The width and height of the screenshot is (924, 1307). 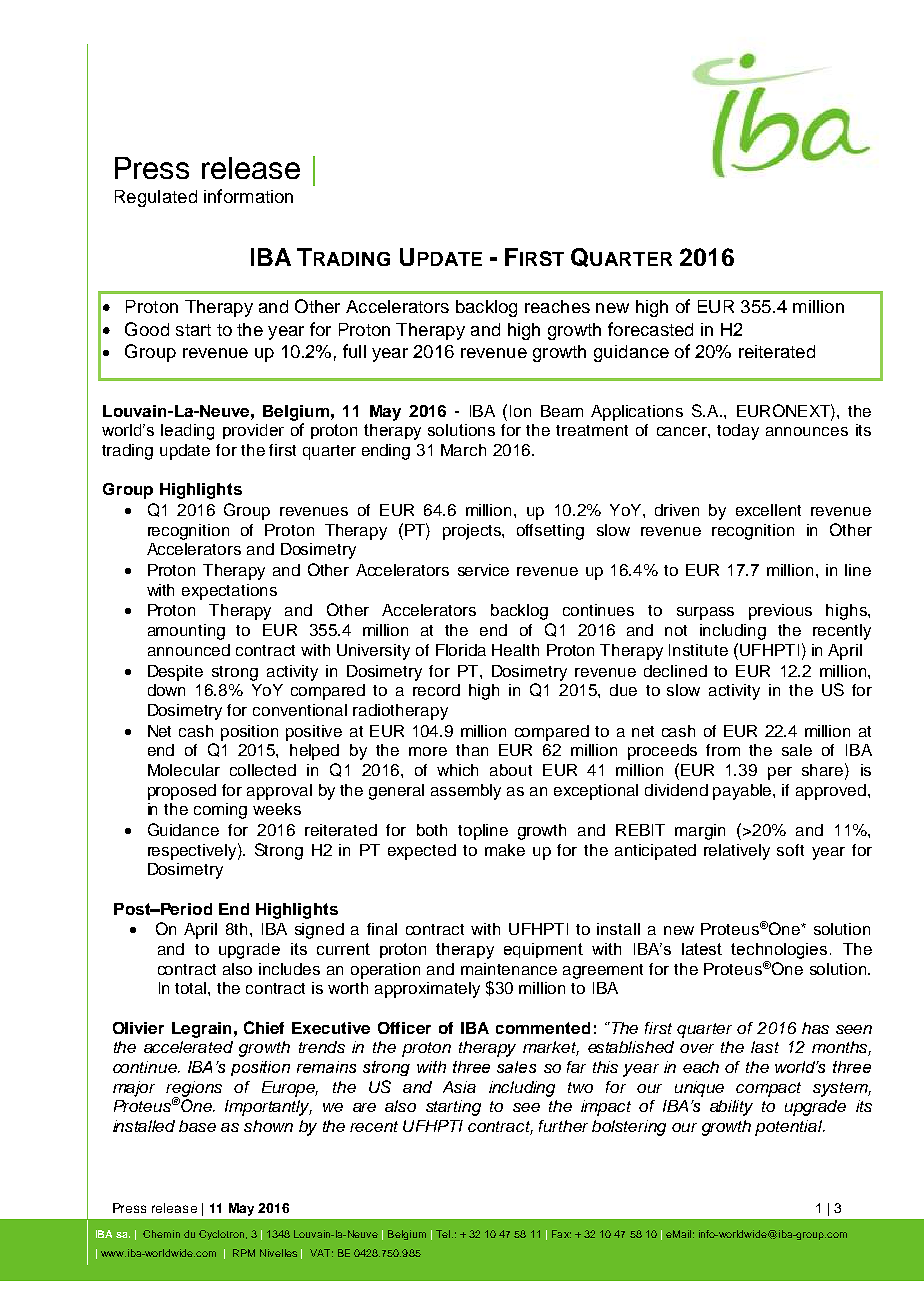 I want to click on March, so click(x=463, y=450).
